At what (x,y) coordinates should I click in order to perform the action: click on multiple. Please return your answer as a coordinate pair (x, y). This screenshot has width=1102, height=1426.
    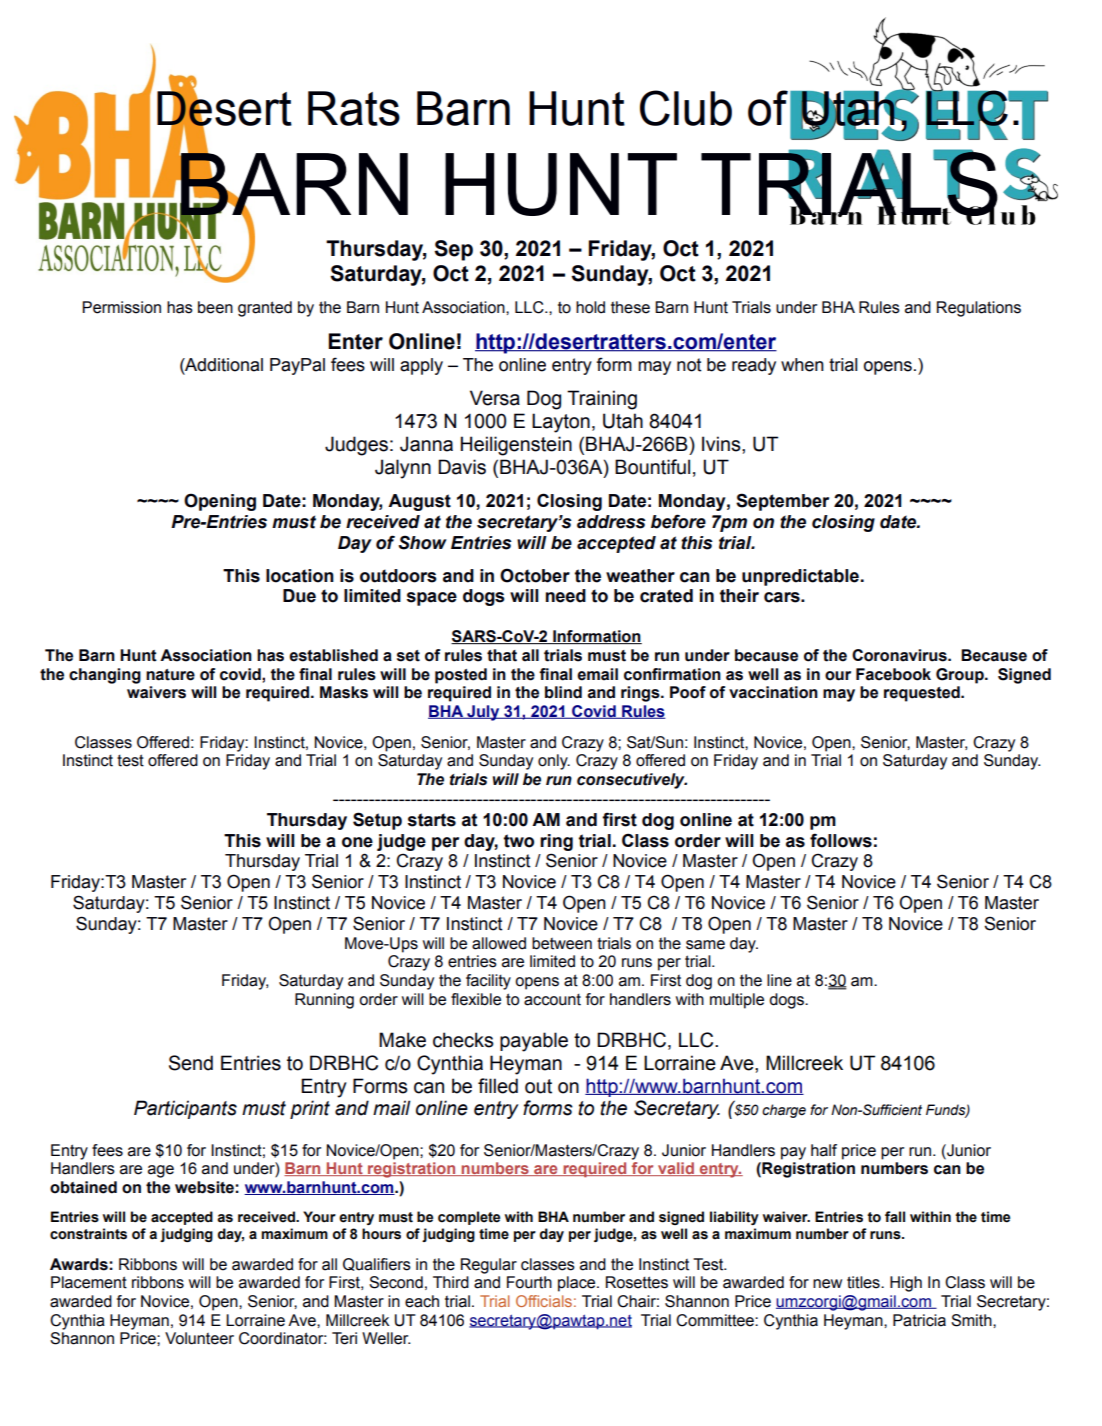
    Looking at the image, I should click on (737, 1001).
